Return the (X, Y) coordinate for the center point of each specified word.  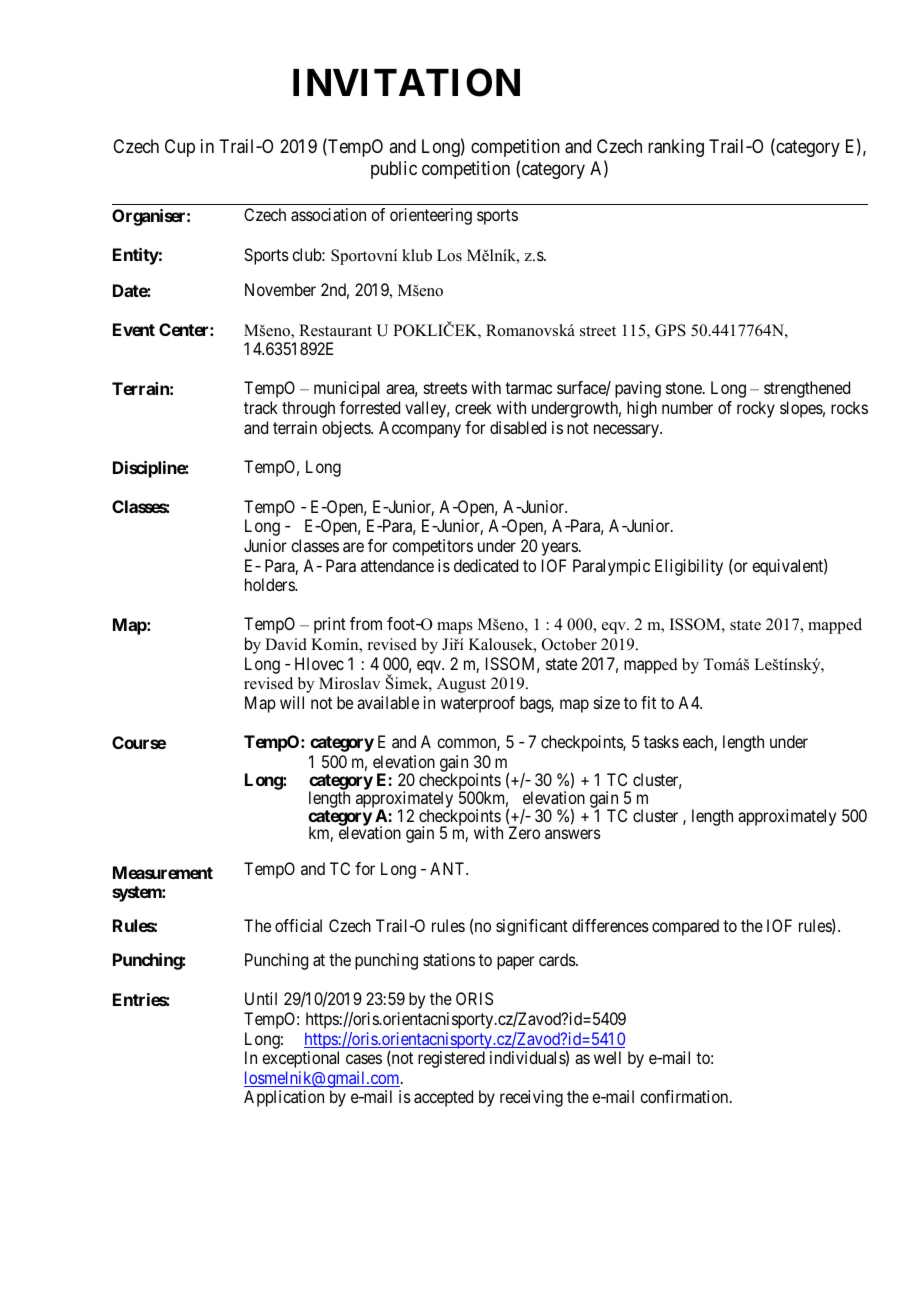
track (261, 407)
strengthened (807, 389)
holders (270, 584)
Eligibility (689, 567)
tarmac (528, 388)
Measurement (163, 872)
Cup (180, 148)
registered (451, 1059)
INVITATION (406, 82)
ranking (676, 148)
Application (284, 1098)
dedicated (486, 565)
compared (685, 927)
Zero (524, 832)
